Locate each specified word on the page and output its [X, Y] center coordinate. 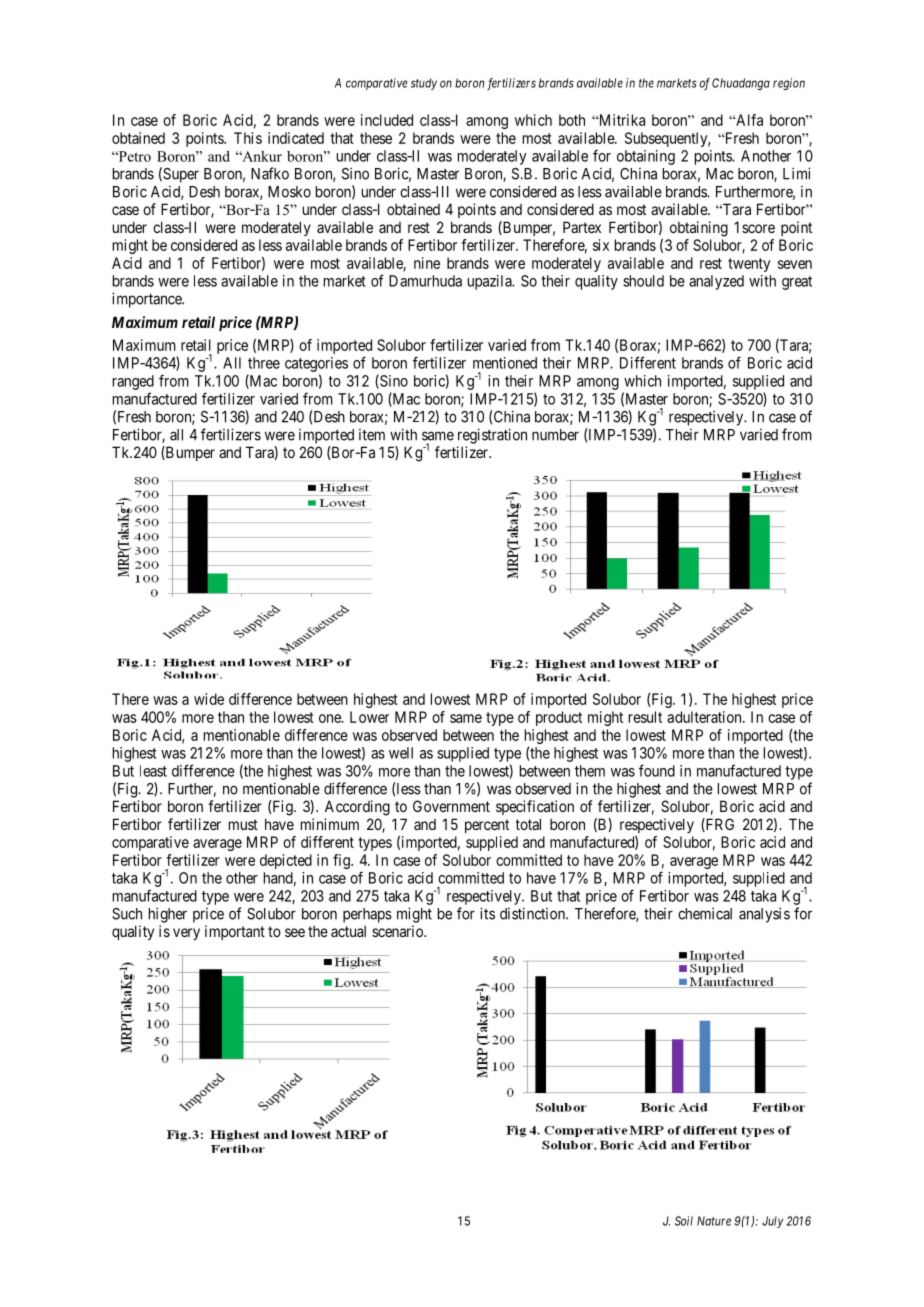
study [424, 84]
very [186, 934]
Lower [369, 717]
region [789, 84]
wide [209, 699]
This [248, 138]
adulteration [705, 717]
